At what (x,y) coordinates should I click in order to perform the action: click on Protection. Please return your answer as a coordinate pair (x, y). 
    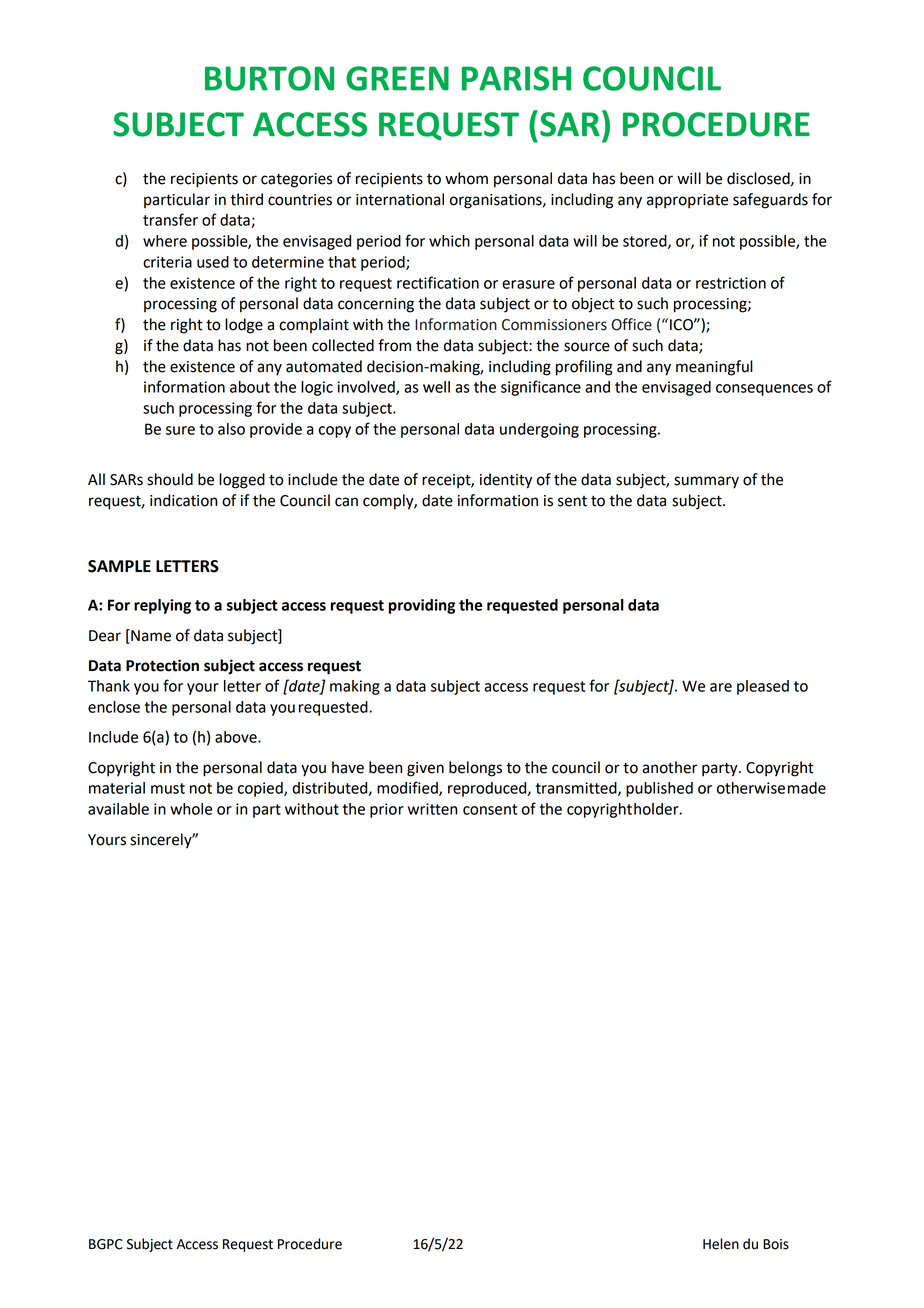
    Looking at the image, I should click on (162, 665).
